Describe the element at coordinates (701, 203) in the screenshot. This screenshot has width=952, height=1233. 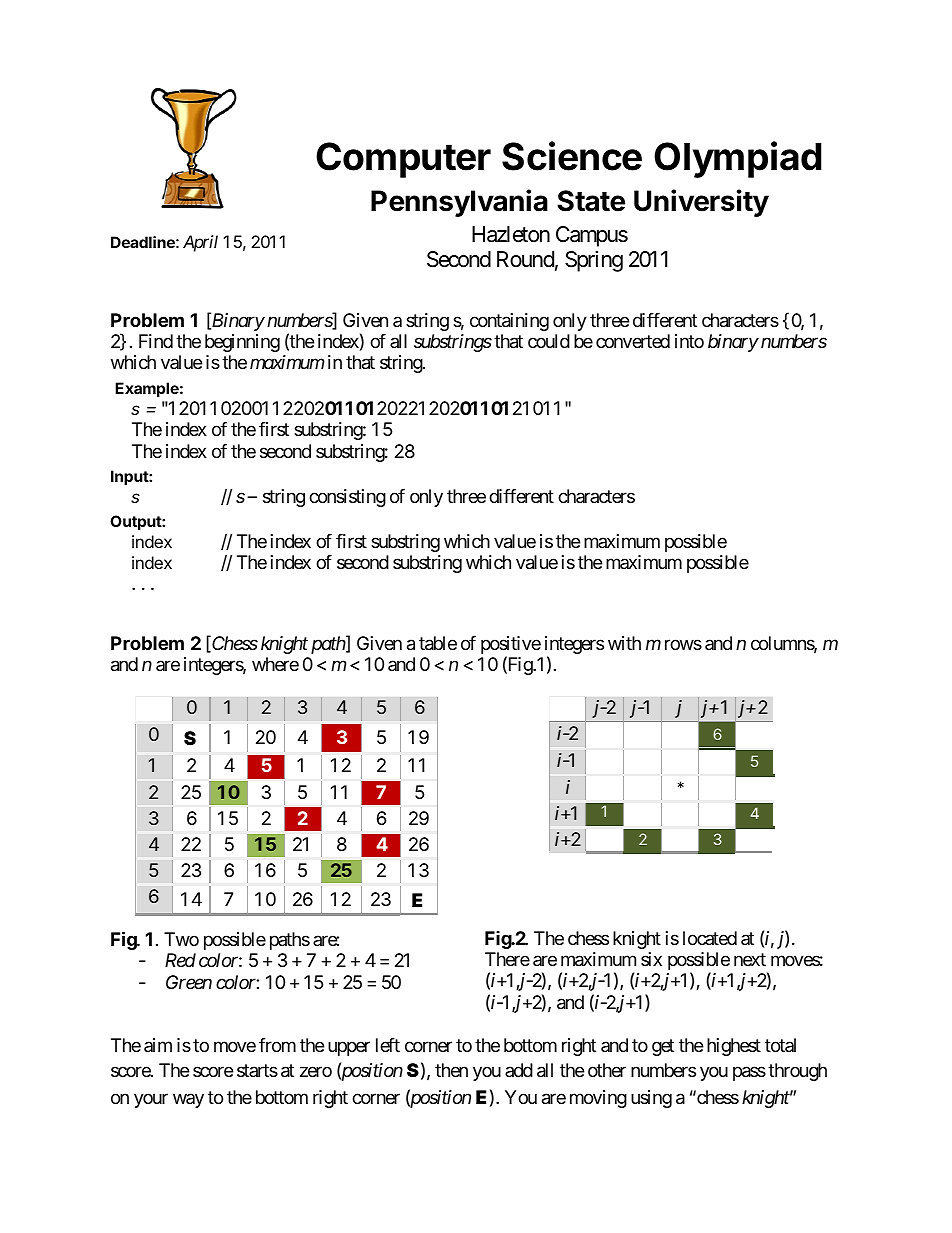
I see `University` at that location.
